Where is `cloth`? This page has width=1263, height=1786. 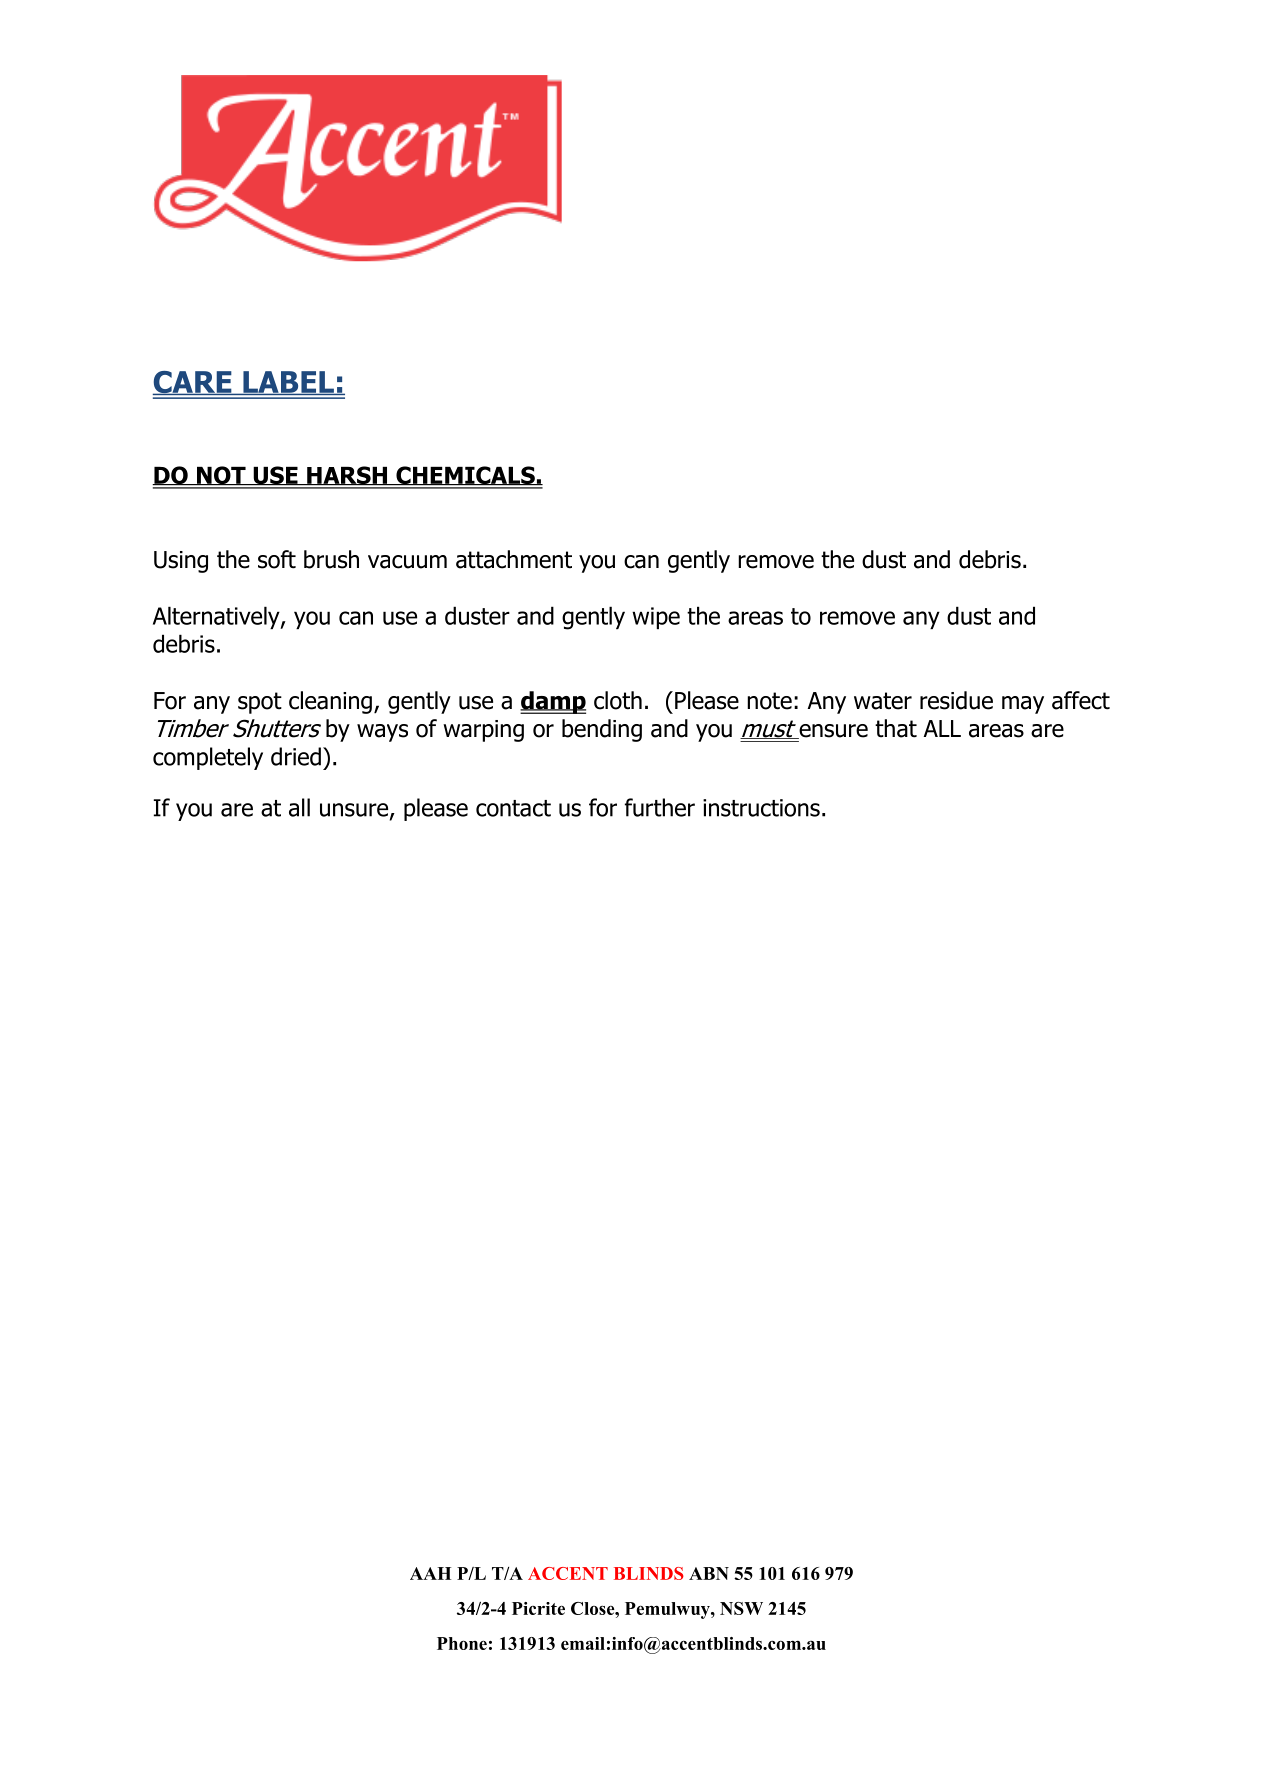 cloth is located at coordinates (618, 700).
